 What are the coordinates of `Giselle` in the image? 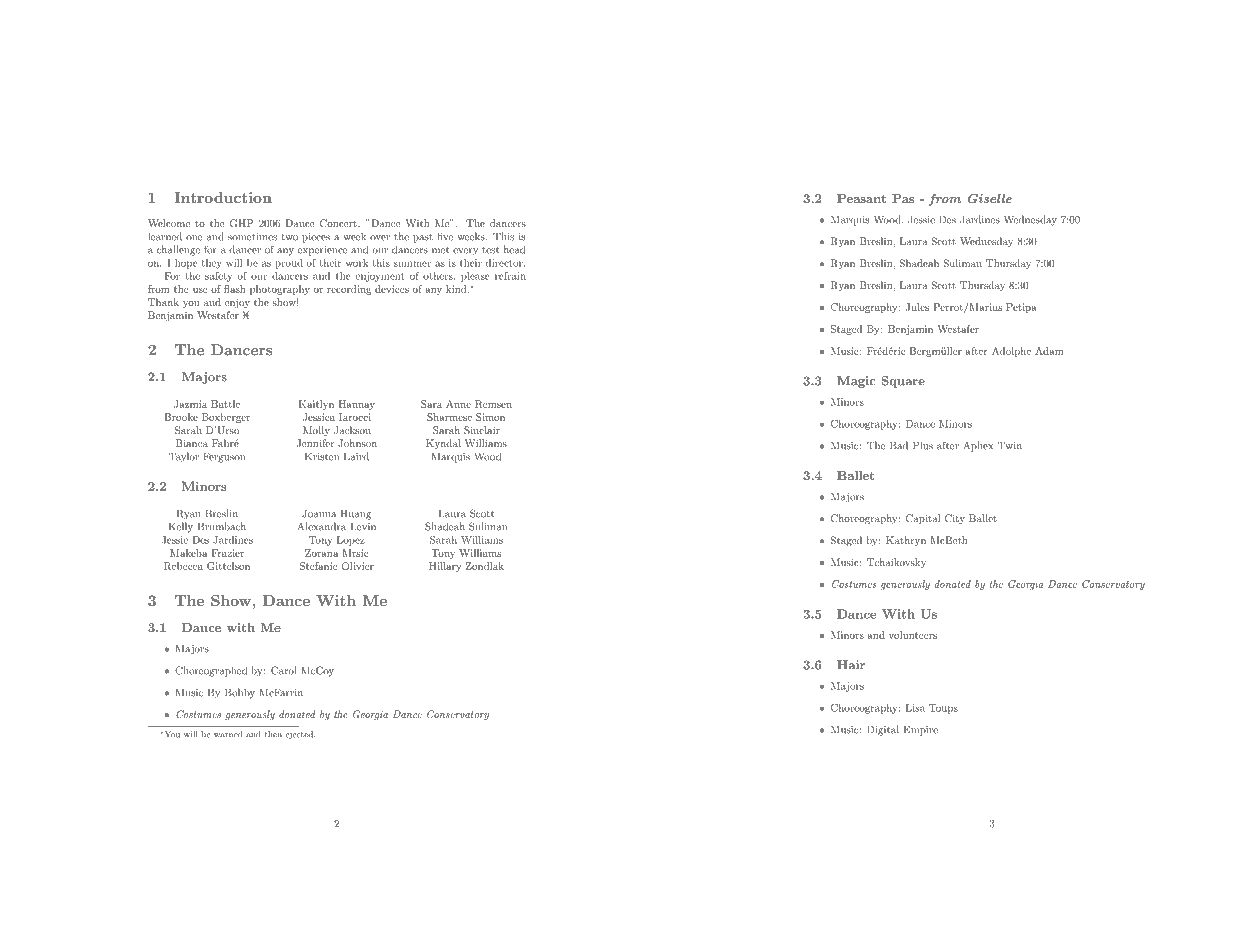 It's located at (990, 198).
